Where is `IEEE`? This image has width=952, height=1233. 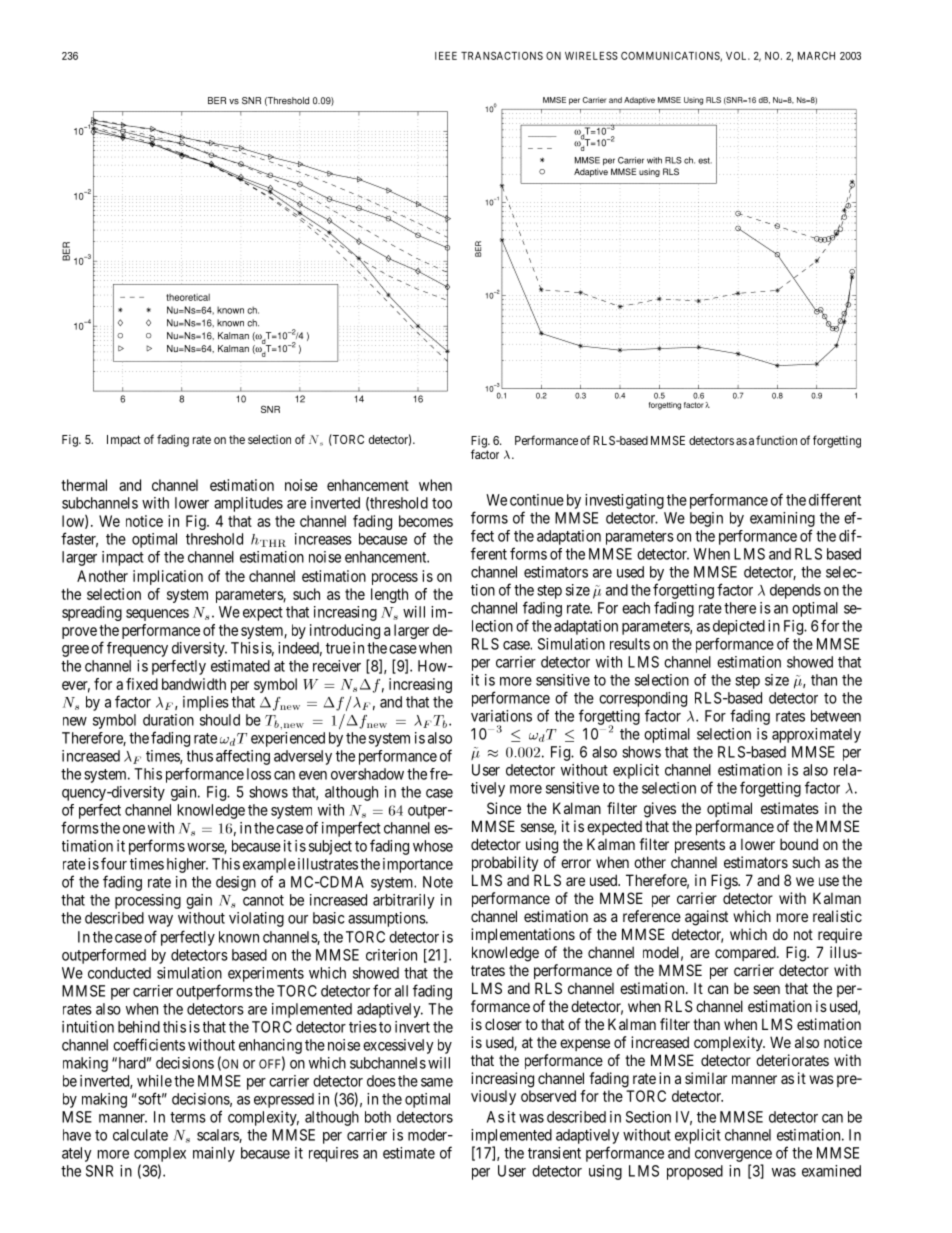 IEEE is located at coordinates (446, 56).
